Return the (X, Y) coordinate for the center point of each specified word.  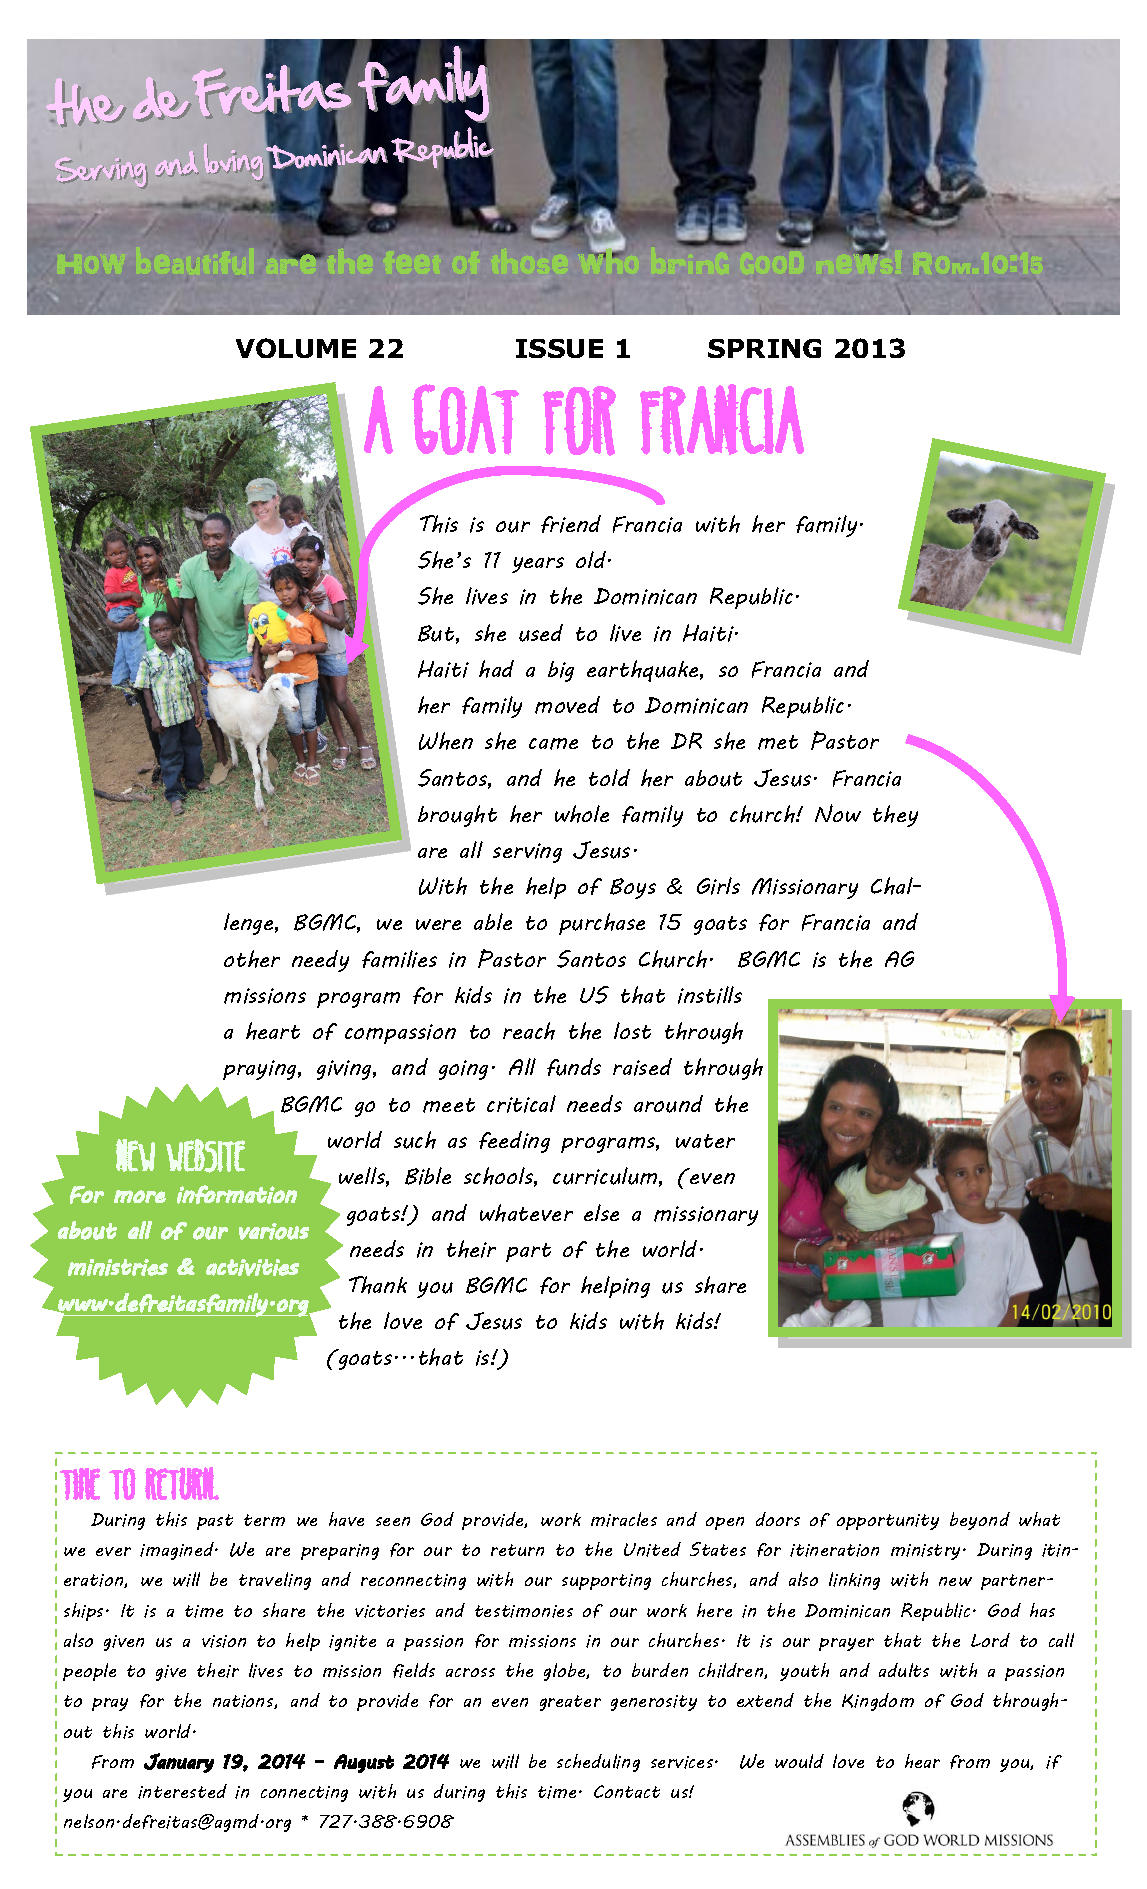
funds (574, 1067)
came (553, 744)
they (895, 816)
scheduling (598, 1763)
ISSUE (559, 348)
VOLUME (296, 348)
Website (205, 1156)
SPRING (764, 348)
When (446, 741)
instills (710, 995)
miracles (624, 1519)
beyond (980, 1521)
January (179, 1763)
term (264, 1520)
